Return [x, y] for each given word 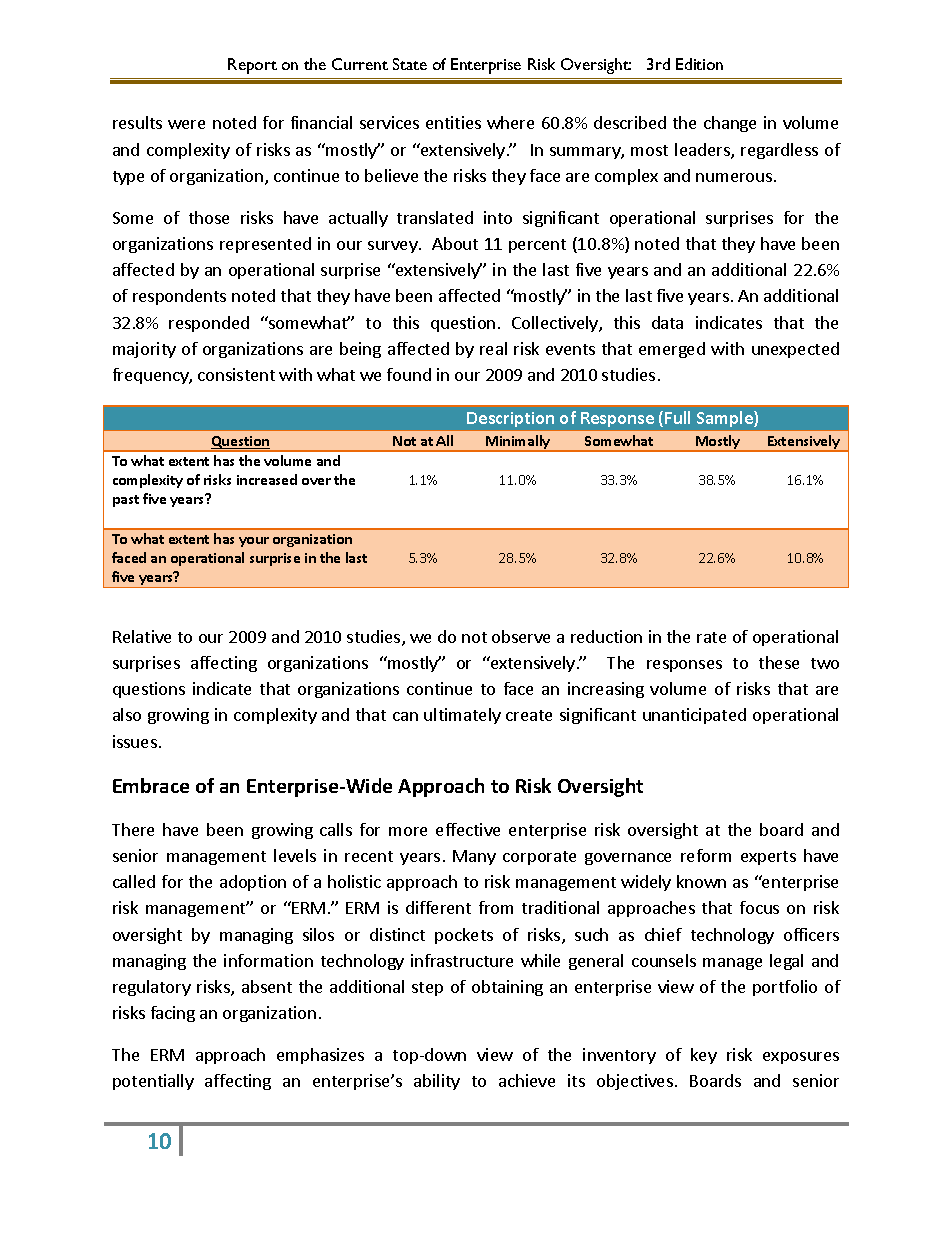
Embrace [151, 785]
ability [437, 1082]
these [779, 662]
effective [468, 829]
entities [453, 122]
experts [768, 858]
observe [521, 636]
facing [173, 1014]
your [254, 542]
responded [209, 324]
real [493, 348]
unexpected [795, 350]
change [730, 124]
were [186, 124]
